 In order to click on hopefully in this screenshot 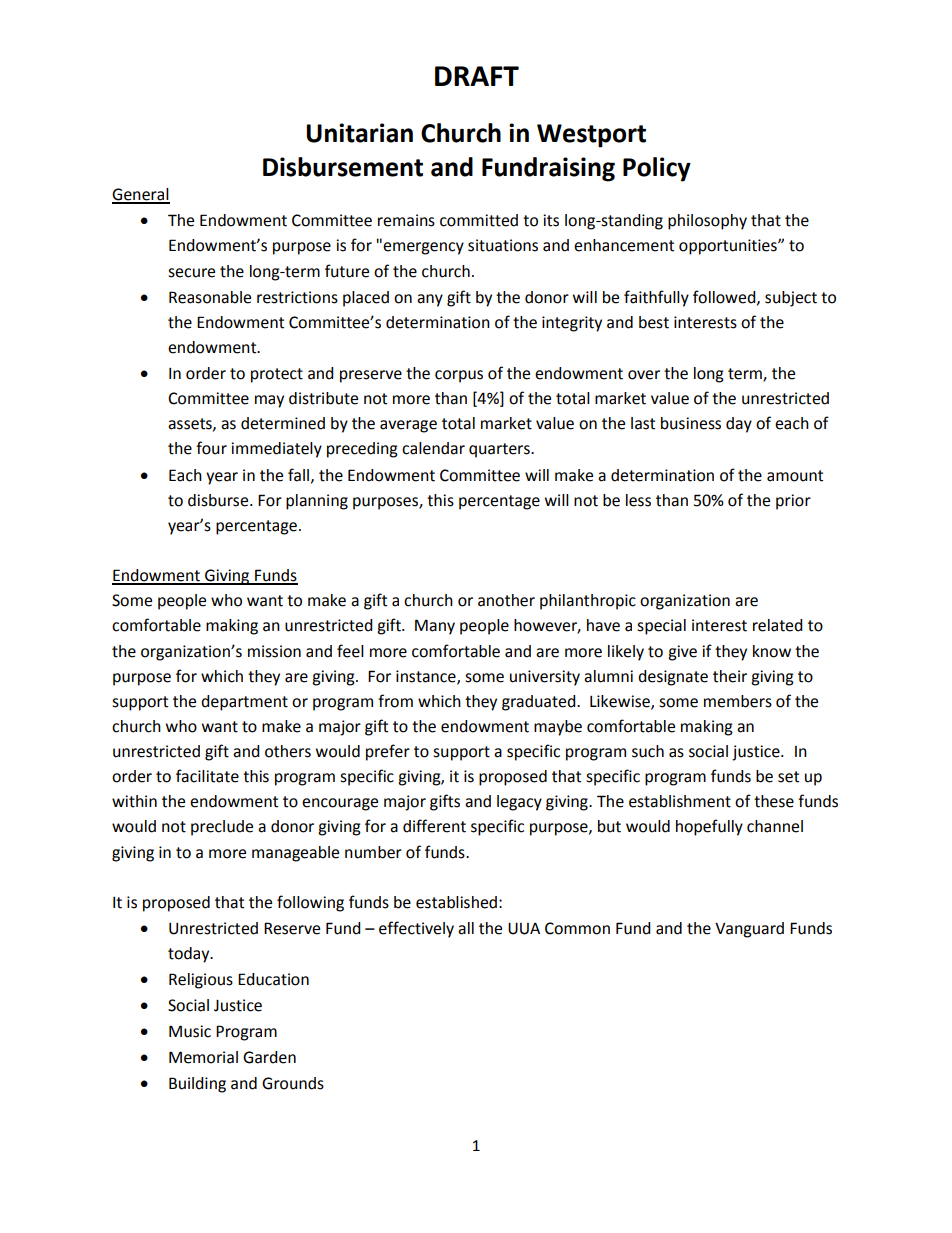, I will do `click(709, 827)`.
